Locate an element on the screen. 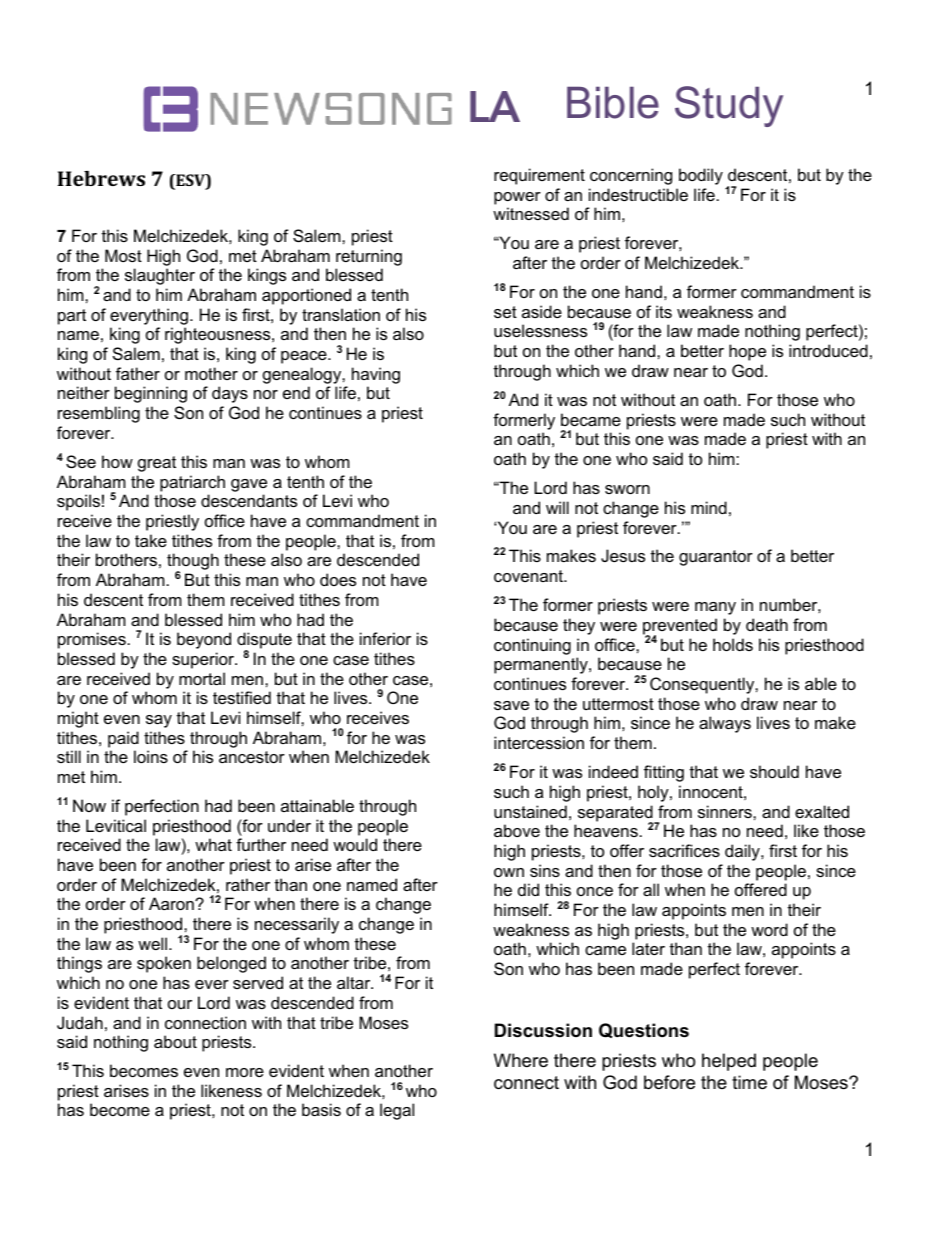 This screenshot has width=952, height=1233. Study is located at coordinates (729, 106).
